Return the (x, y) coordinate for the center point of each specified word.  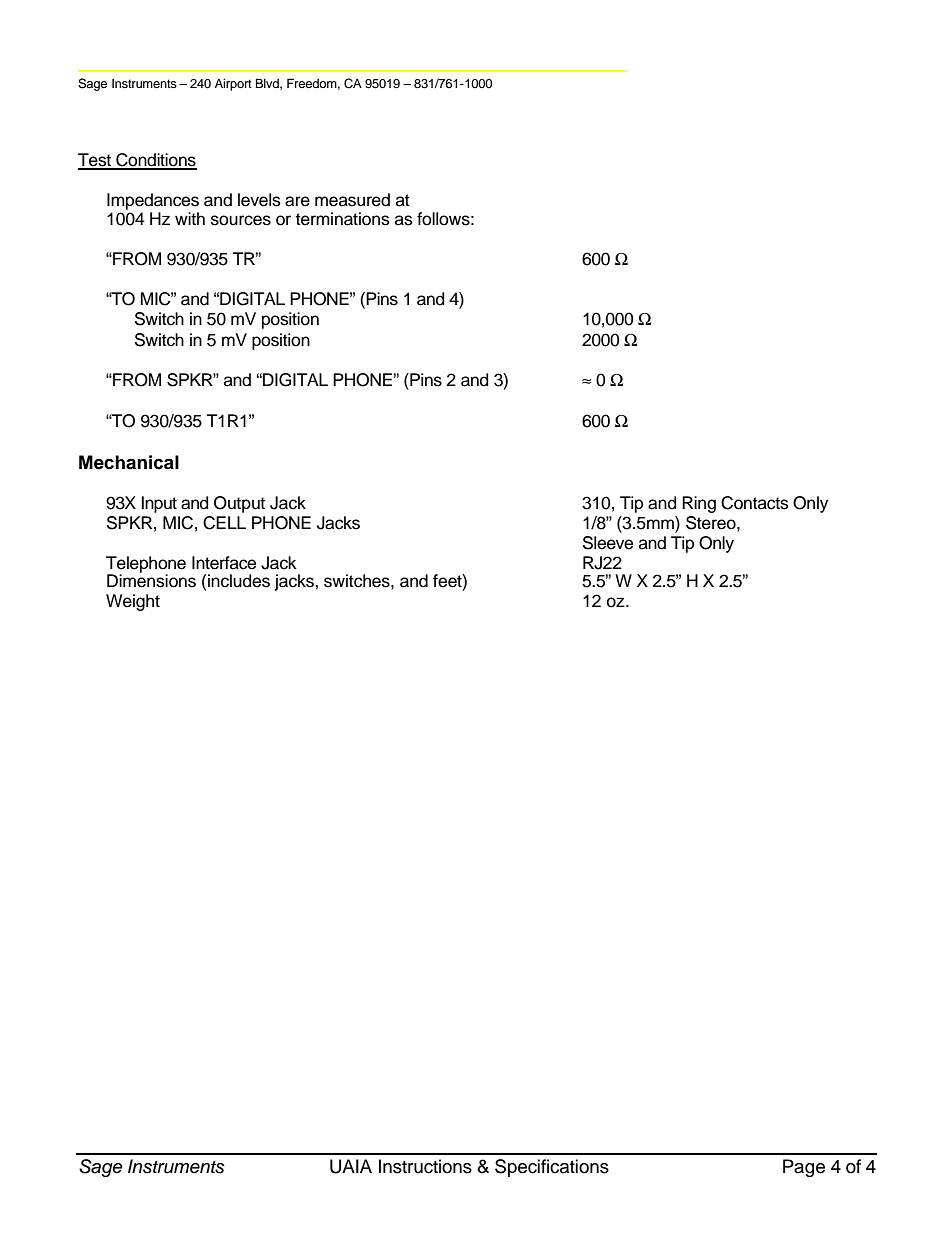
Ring (699, 504)
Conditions (155, 161)
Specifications (552, 1168)
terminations (343, 219)
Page (804, 1168)
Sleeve (608, 543)
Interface (224, 563)
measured (352, 200)
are (297, 201)
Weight (133, 602)
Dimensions (151, 580)
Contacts (755, 503)
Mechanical (129, 462)
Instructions (425, 1166)
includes (239, 581)
